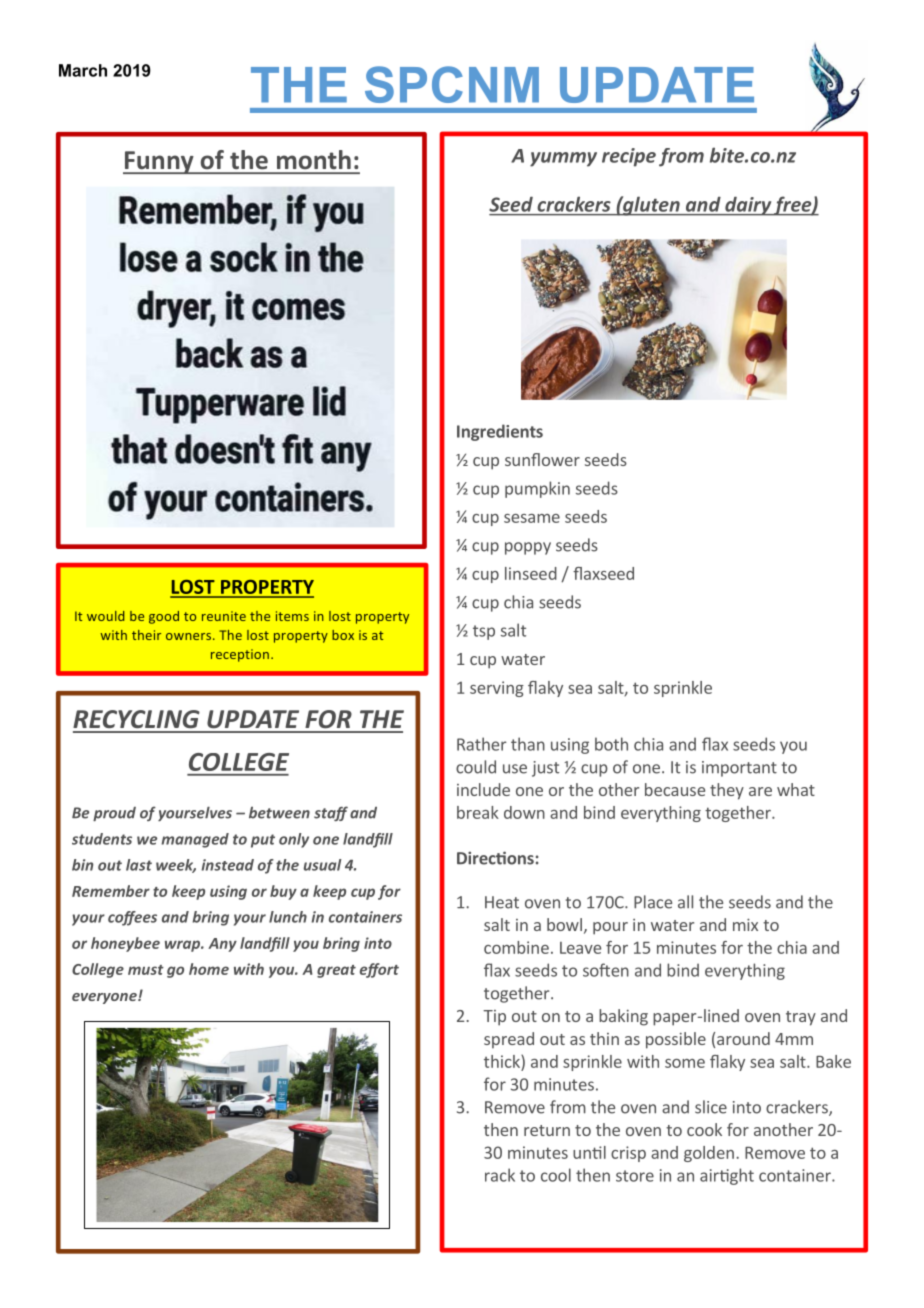 This document has height=1308, width=924. I want to click on return, so click(547, 1130).
